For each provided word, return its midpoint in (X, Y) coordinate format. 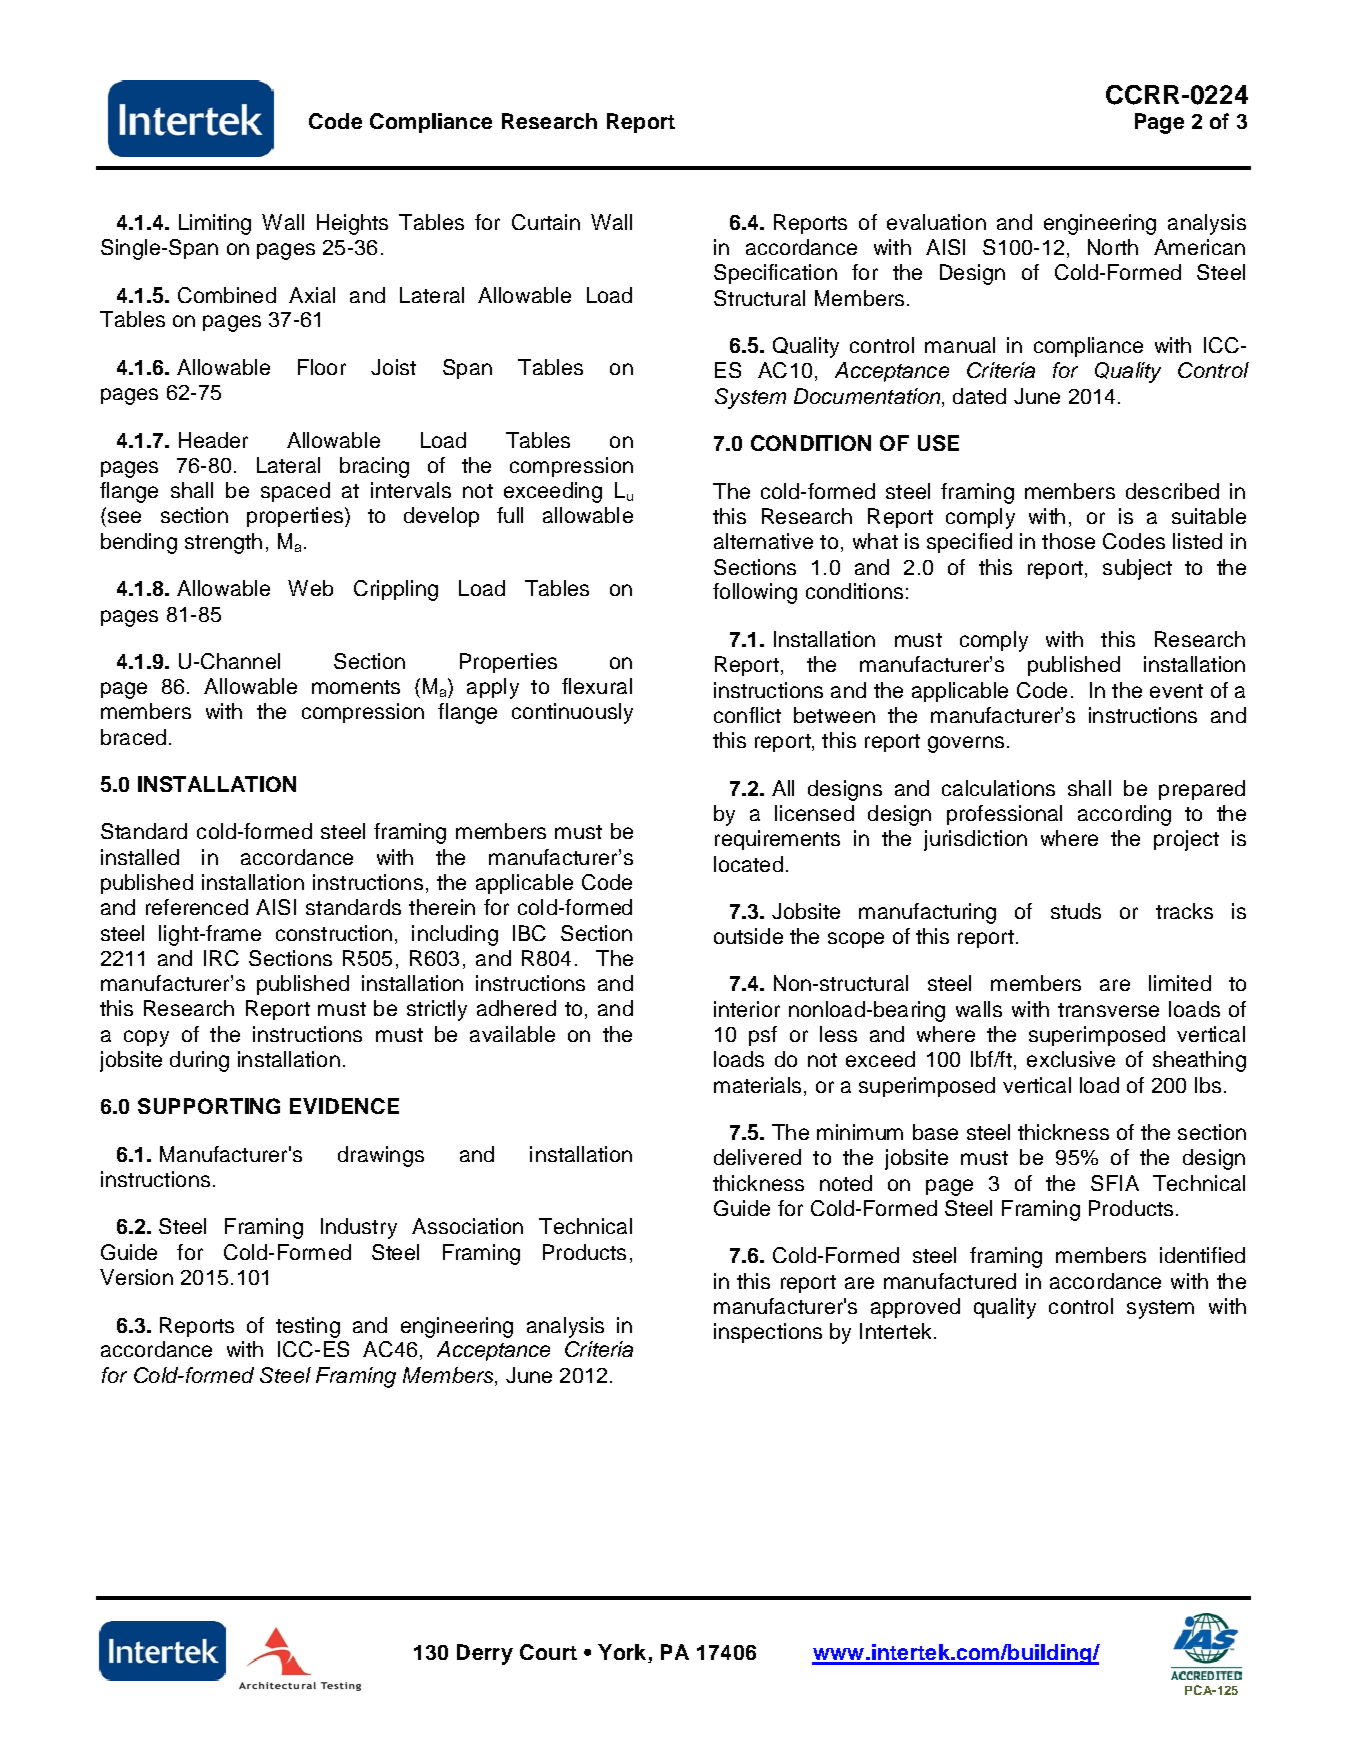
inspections (768, 1333)
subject (1137, 569)
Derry (485, 1654)
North (1113, 247)
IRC (221, 958)
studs (1076, 911)
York (623, 1653)
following (755, 593)
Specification (775, 274)
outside (748, 936)
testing (308, 1327)
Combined (227, 295)
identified (1202, 1255)
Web (310, 588)
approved (915, 1308)
